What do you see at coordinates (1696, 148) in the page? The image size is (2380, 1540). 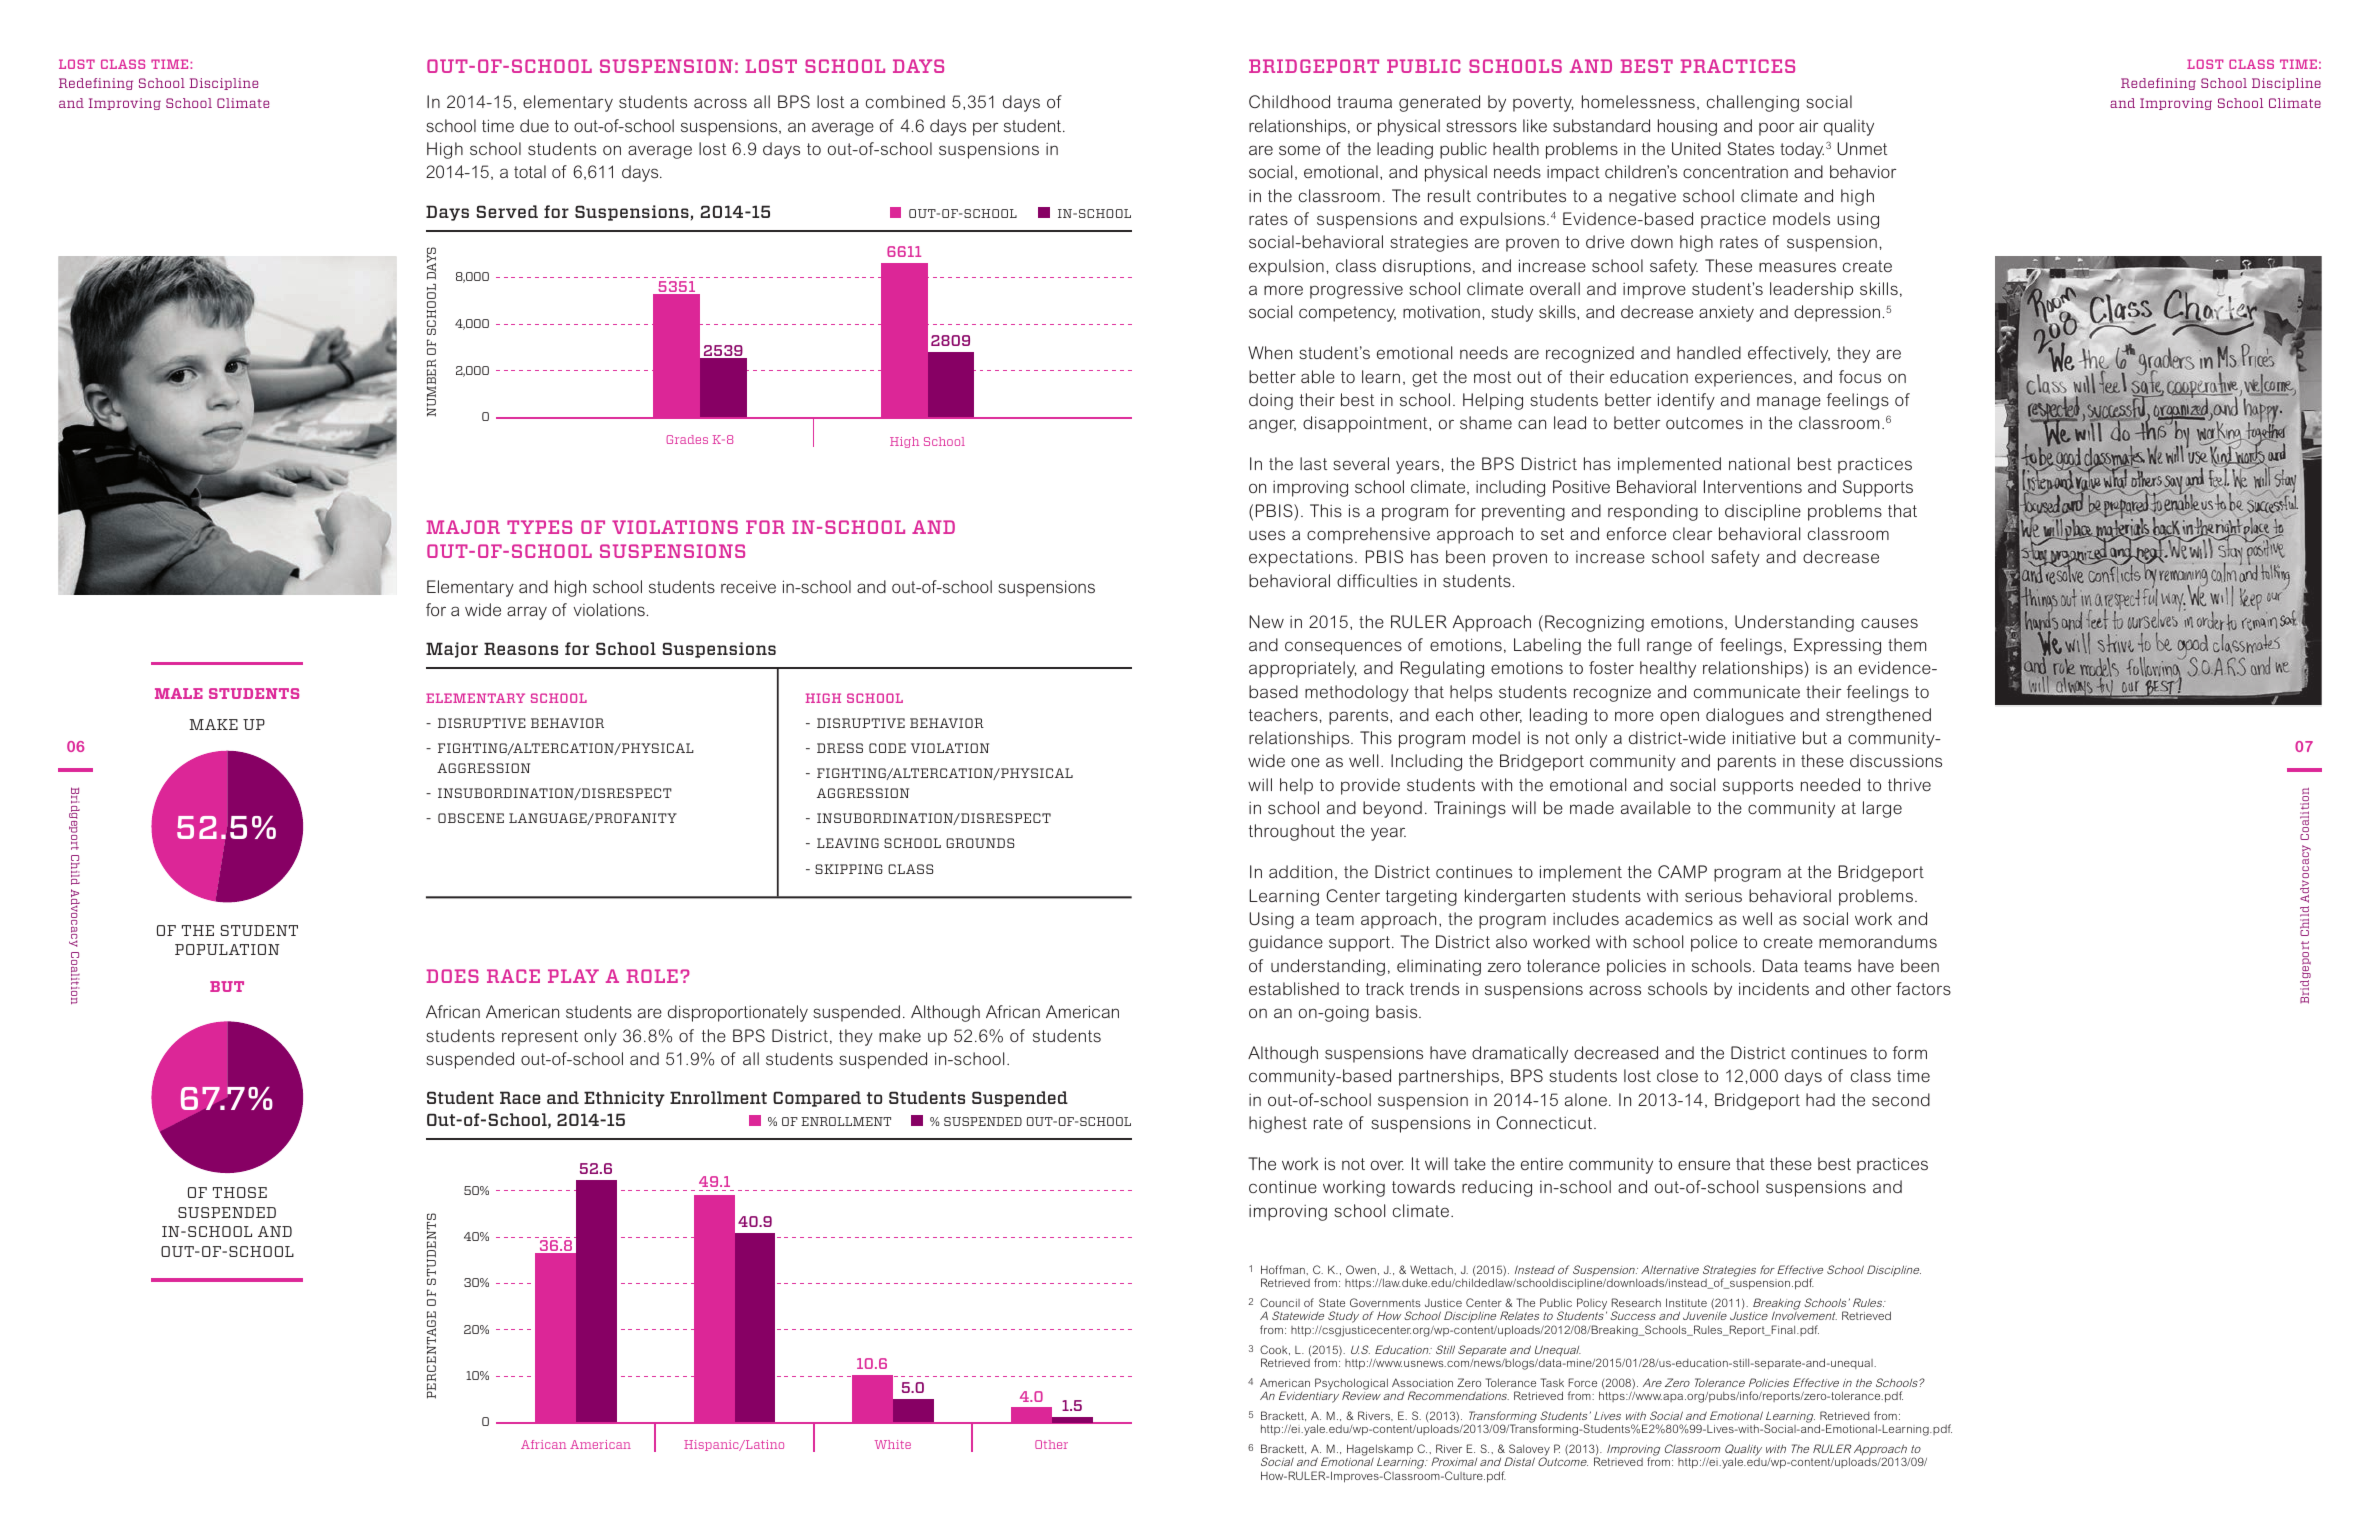 I see `United` at bounding box center [1696, 148].
